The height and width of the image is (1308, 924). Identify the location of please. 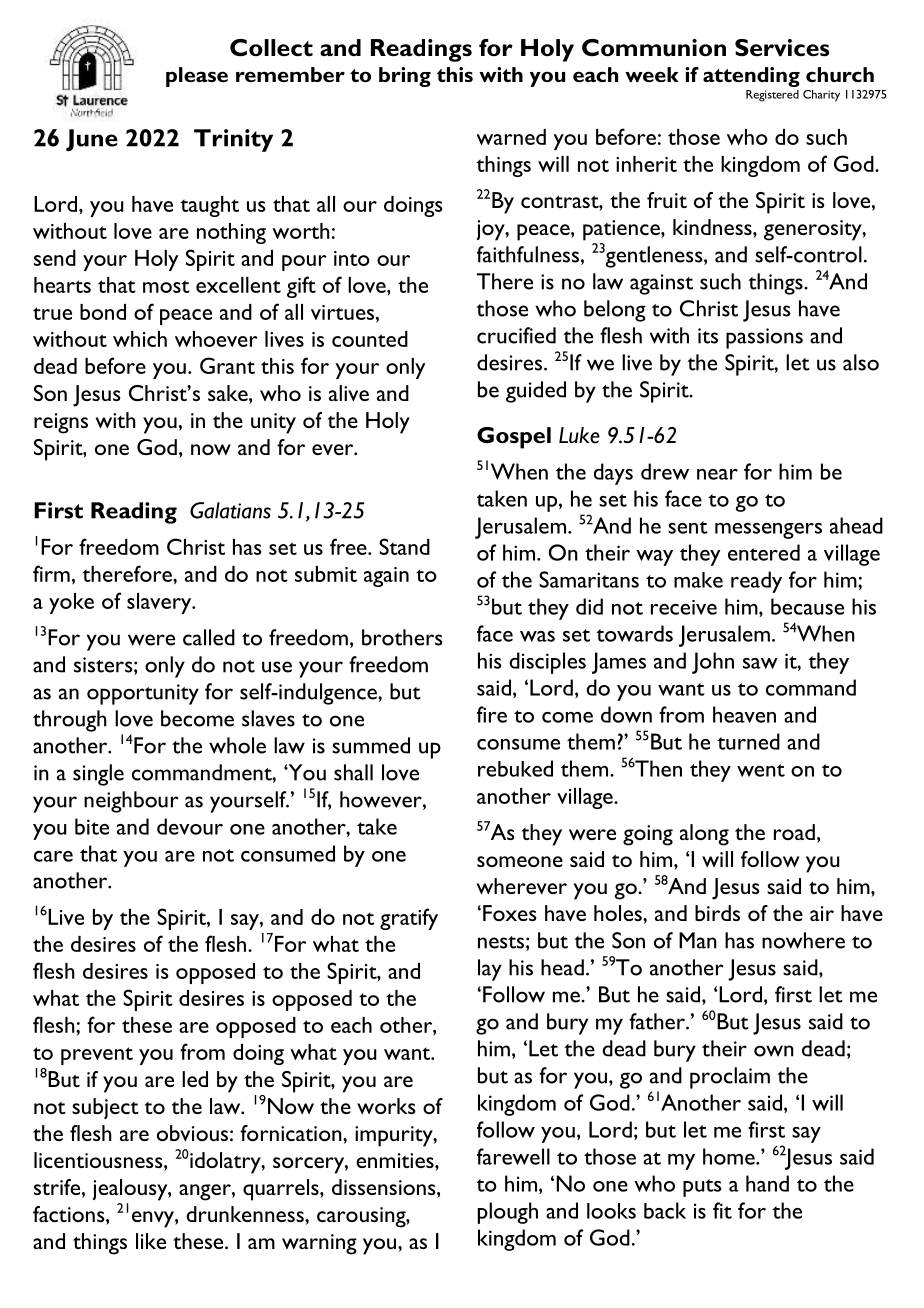
(197, 77).
